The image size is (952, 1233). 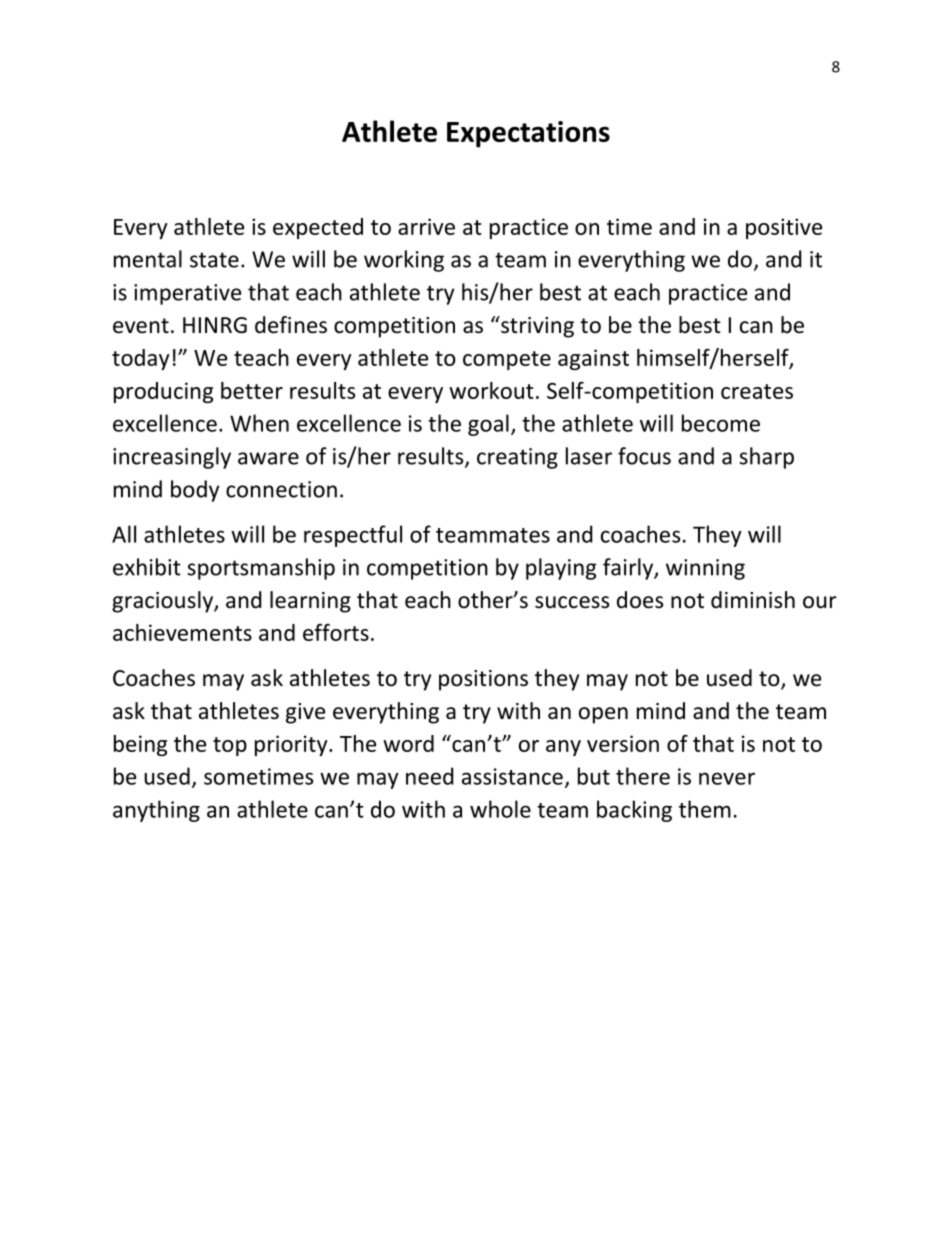 I want to click on expected, so click(x=318, y=228).
